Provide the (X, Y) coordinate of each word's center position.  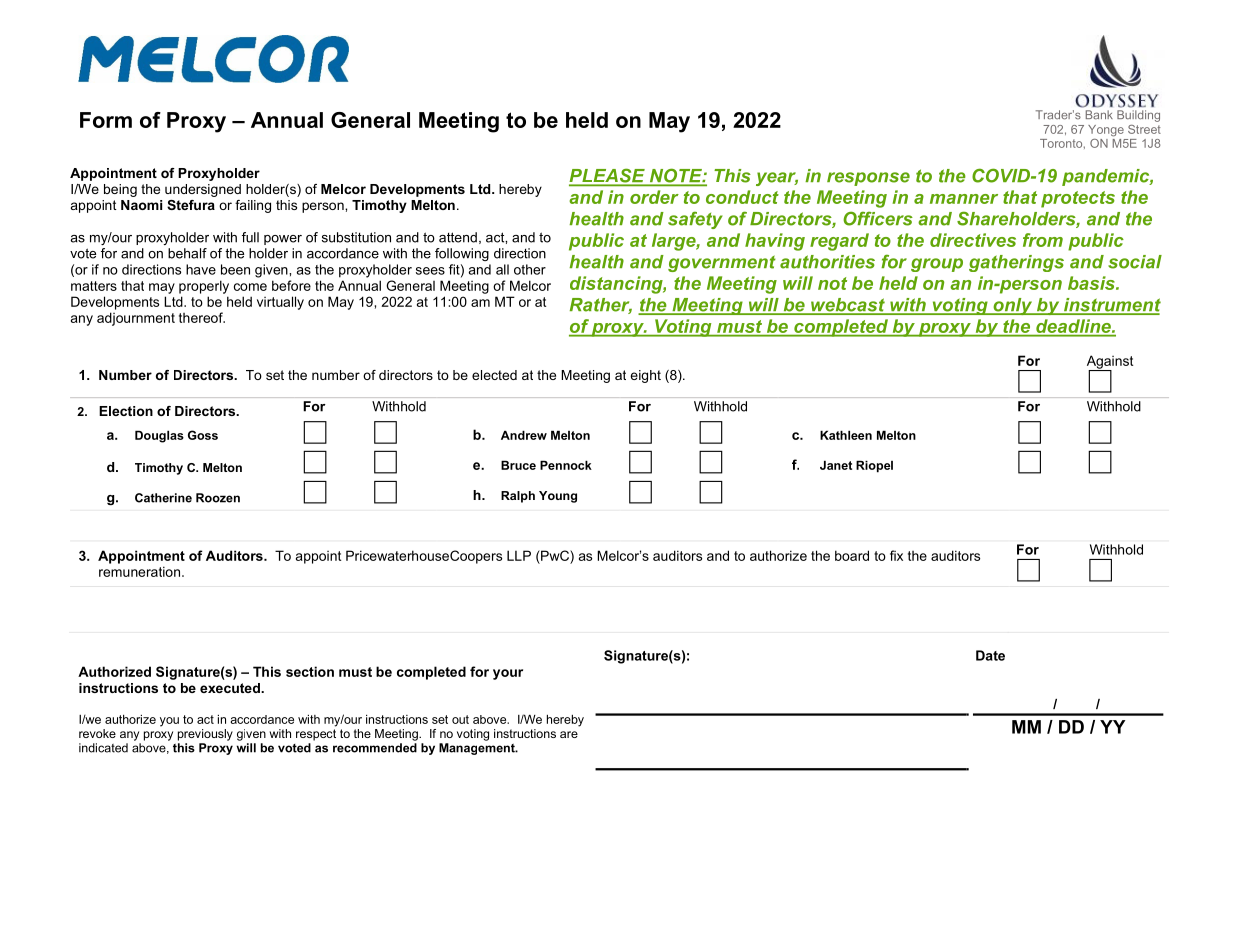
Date (990, 655)
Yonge (1106, 131)
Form (106, 120)
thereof (202, 317)
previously (205, 735)
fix (896, 555)
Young (558, 497)
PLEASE (608, 176)
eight (645, 376)
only (1013, 306)
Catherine (163, 498)
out (460, 719)
